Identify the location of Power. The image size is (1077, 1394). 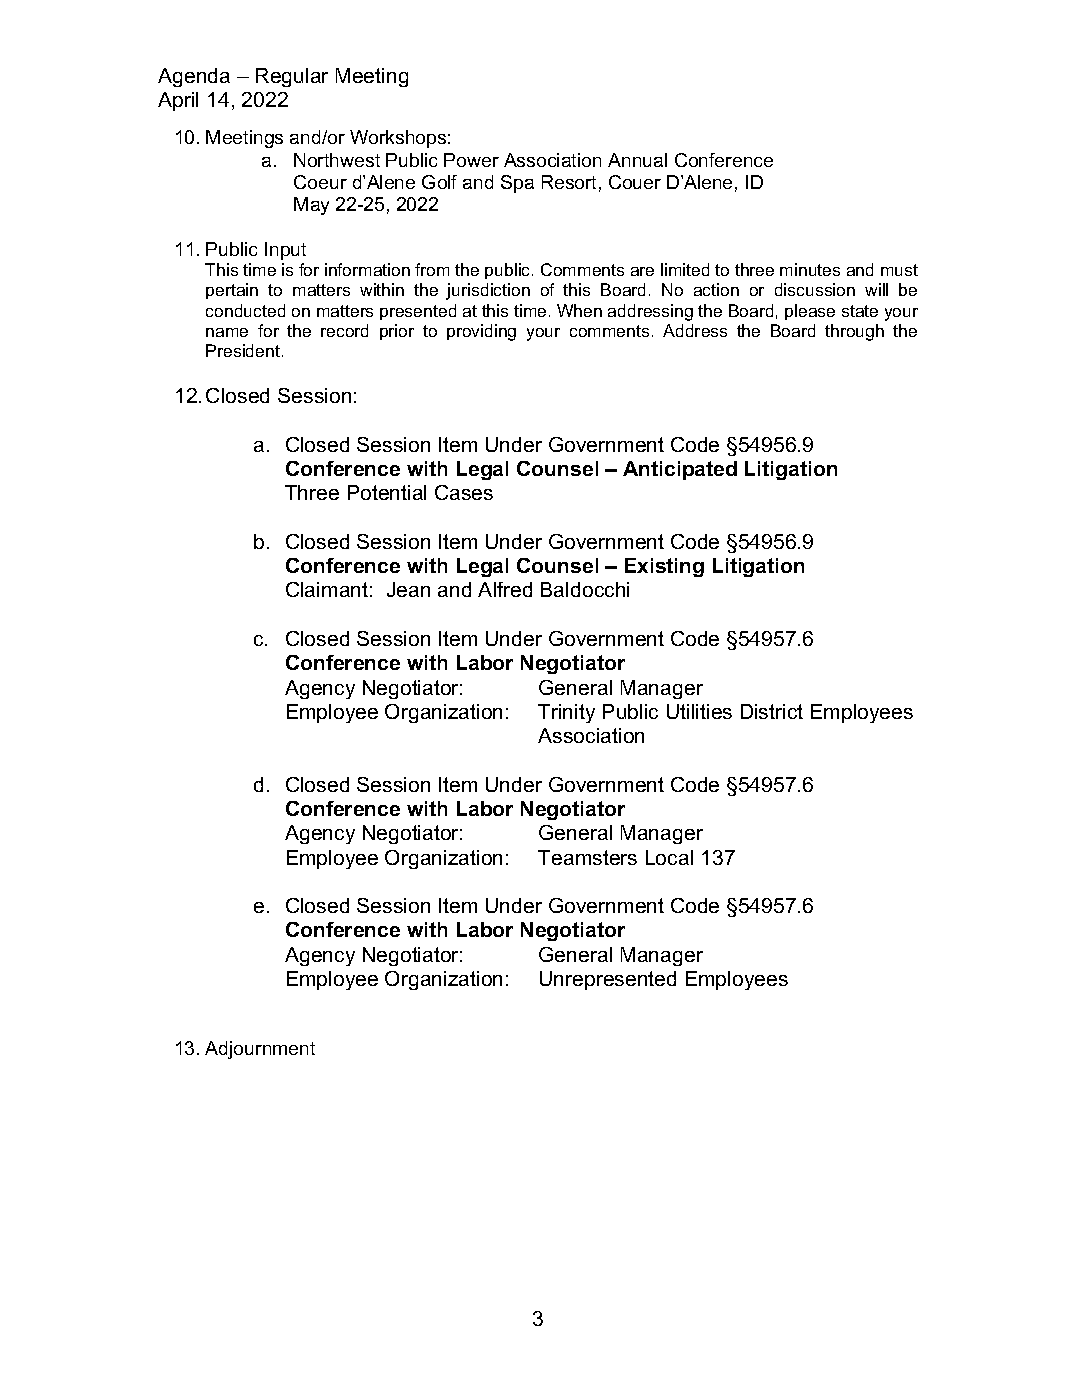
(471, 160).
